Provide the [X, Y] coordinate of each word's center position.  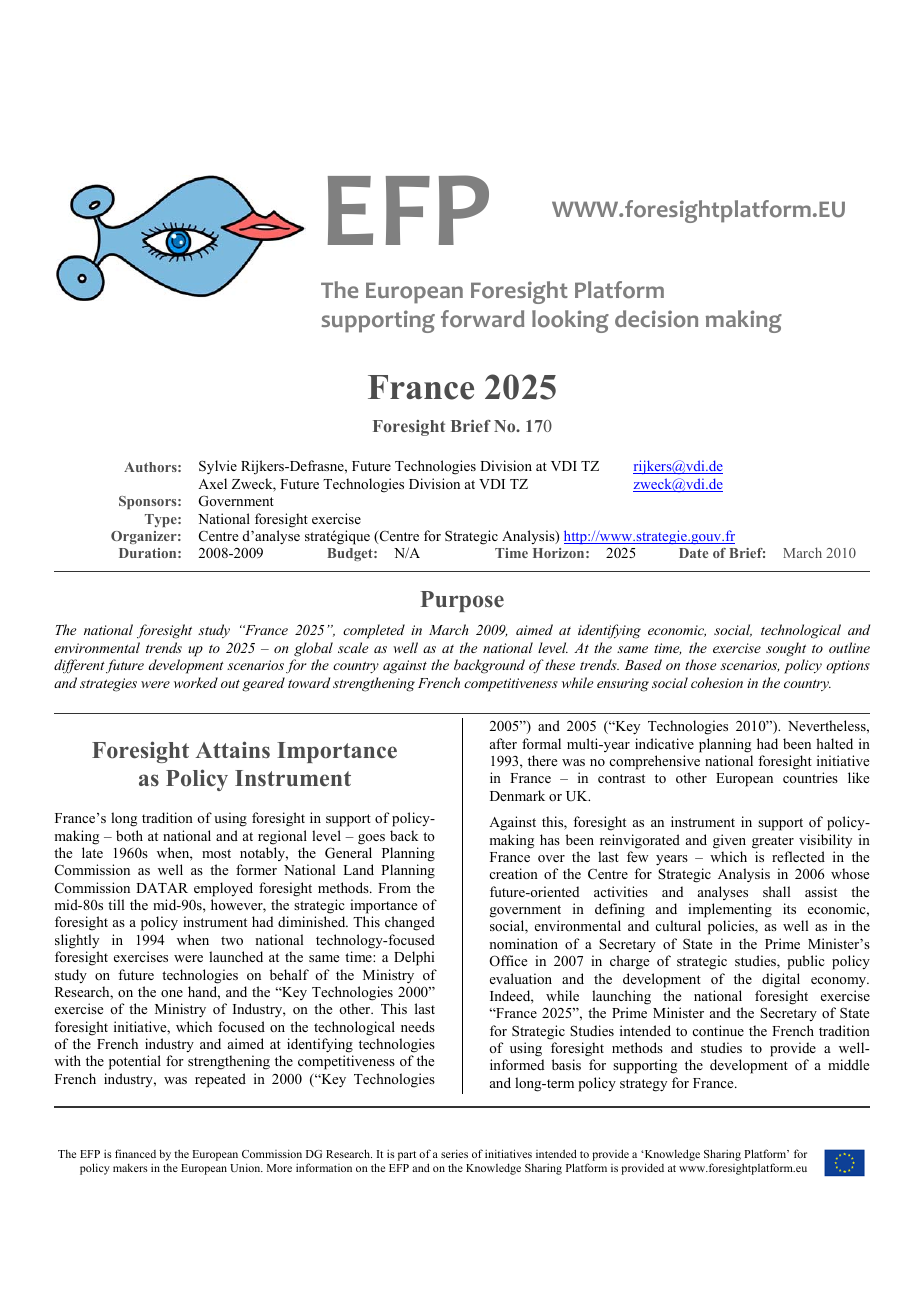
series [454, 1153]
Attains [232, 750]
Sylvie [218, 467]
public [805, 962]
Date [693, 553]
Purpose [462, 601]
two [232, 940]
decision [656, 319]
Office [508, 961]
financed [135, 1153]
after [503, 743]
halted [834, 743]
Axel [212, 483]
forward [482, 319]
